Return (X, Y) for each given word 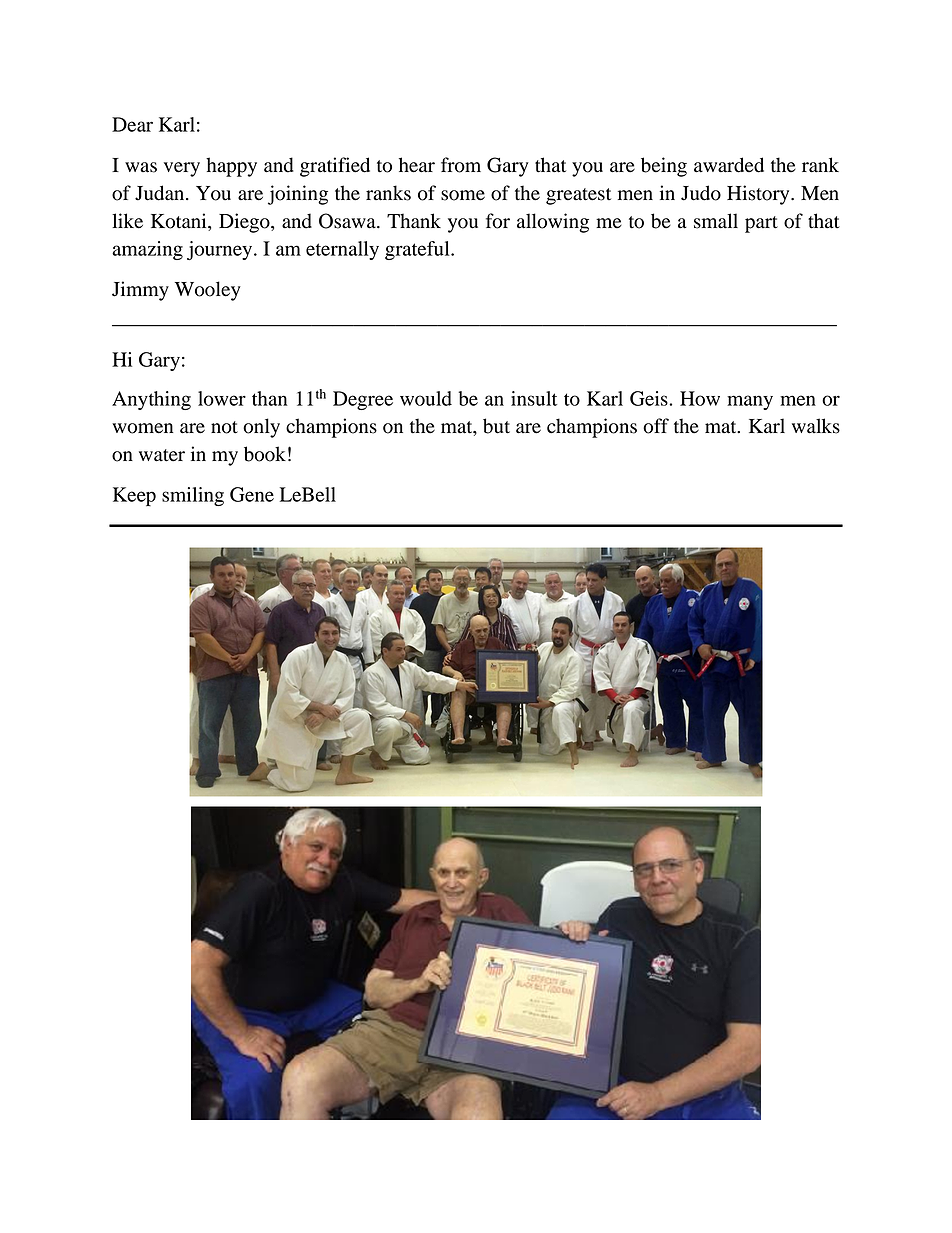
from (461, 165)
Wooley (208, 291)
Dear (132, 124)
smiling (193, 496)
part (761, 224)
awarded (729, 165)
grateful (418, 250)
